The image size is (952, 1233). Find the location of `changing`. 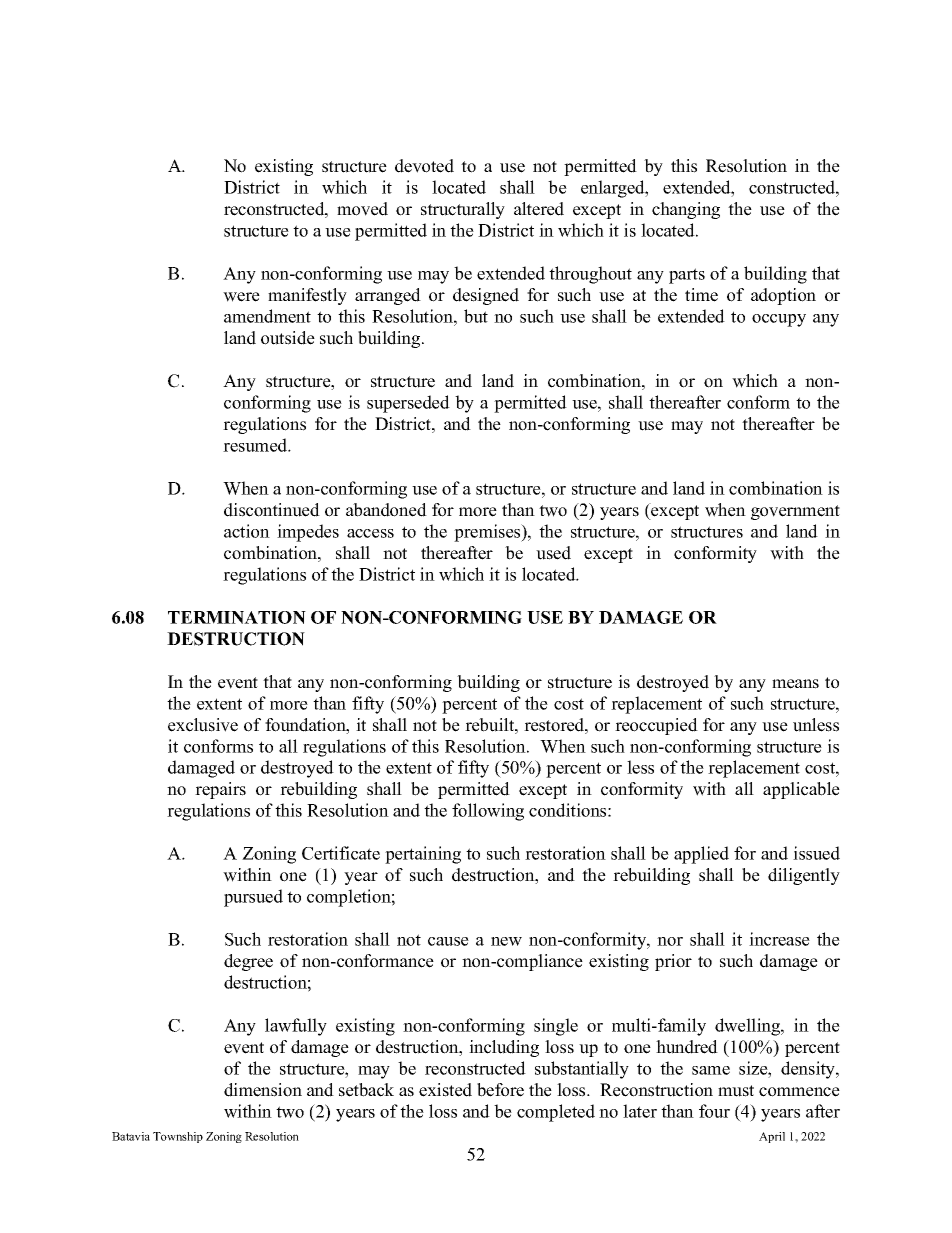

changing is located at coordinates (686, 210).
